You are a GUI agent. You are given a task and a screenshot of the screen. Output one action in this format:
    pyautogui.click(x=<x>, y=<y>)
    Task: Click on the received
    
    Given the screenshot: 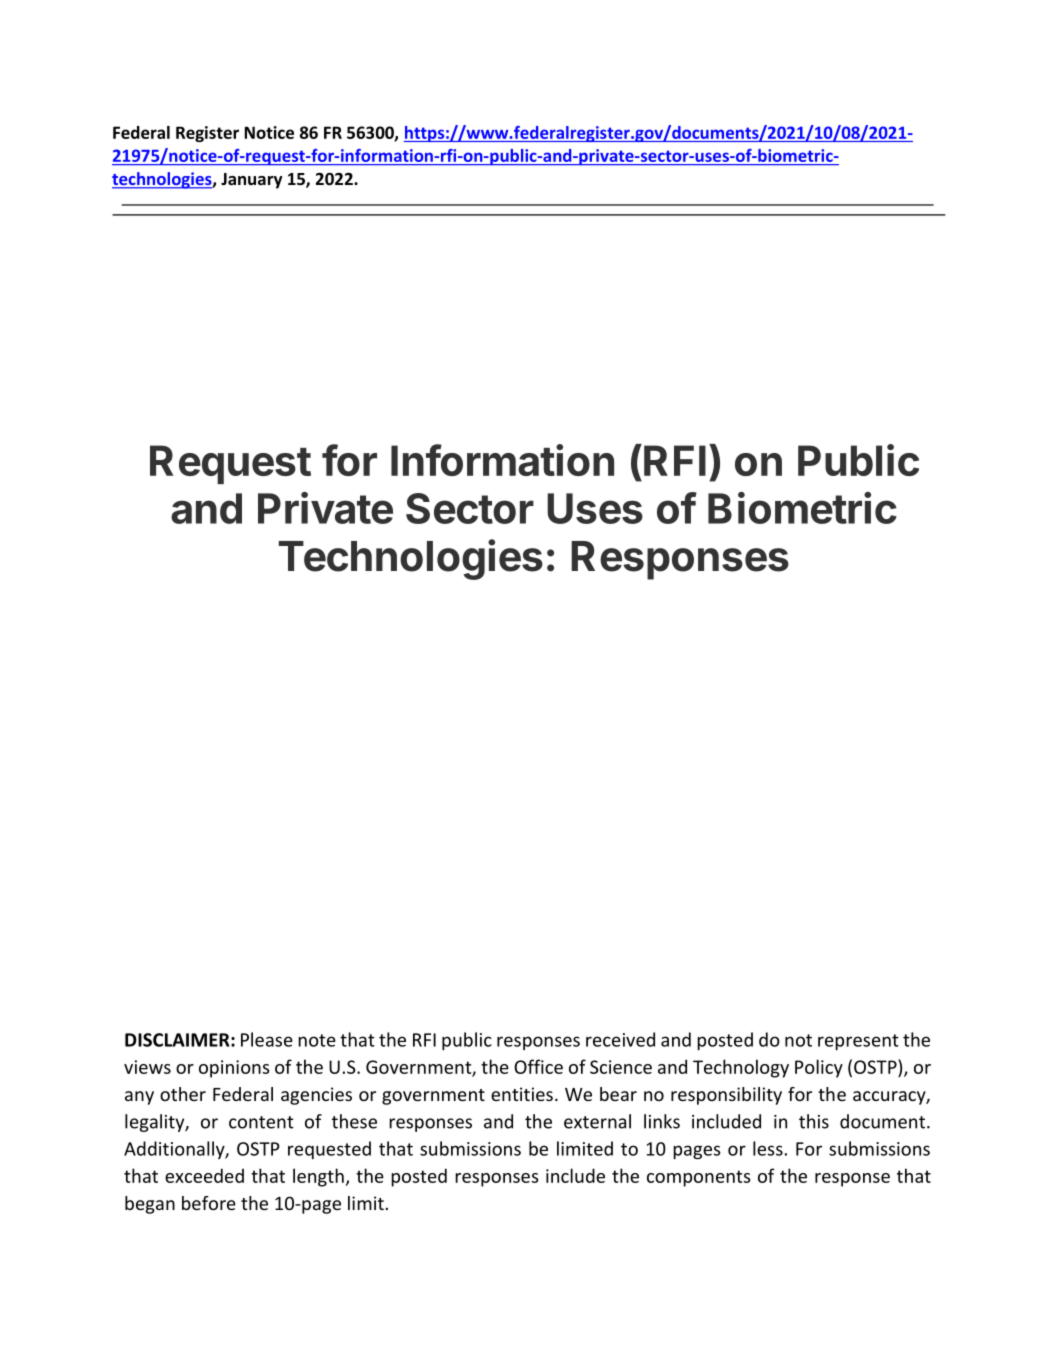 What is the action you would take?
    pyautogui.click(x=620, y=1039)
